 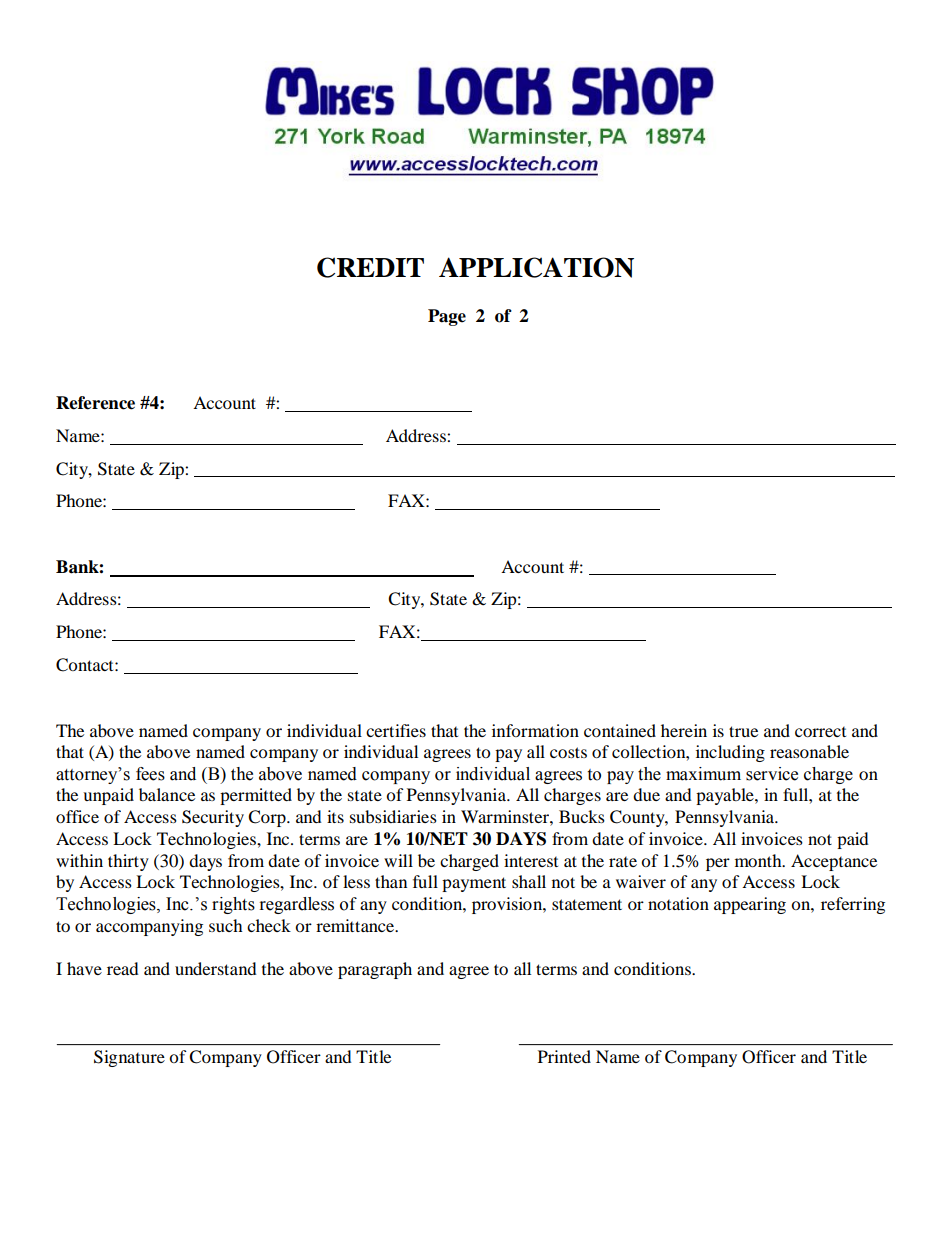 I want to click on thirty, so click(x=128, y=862).
